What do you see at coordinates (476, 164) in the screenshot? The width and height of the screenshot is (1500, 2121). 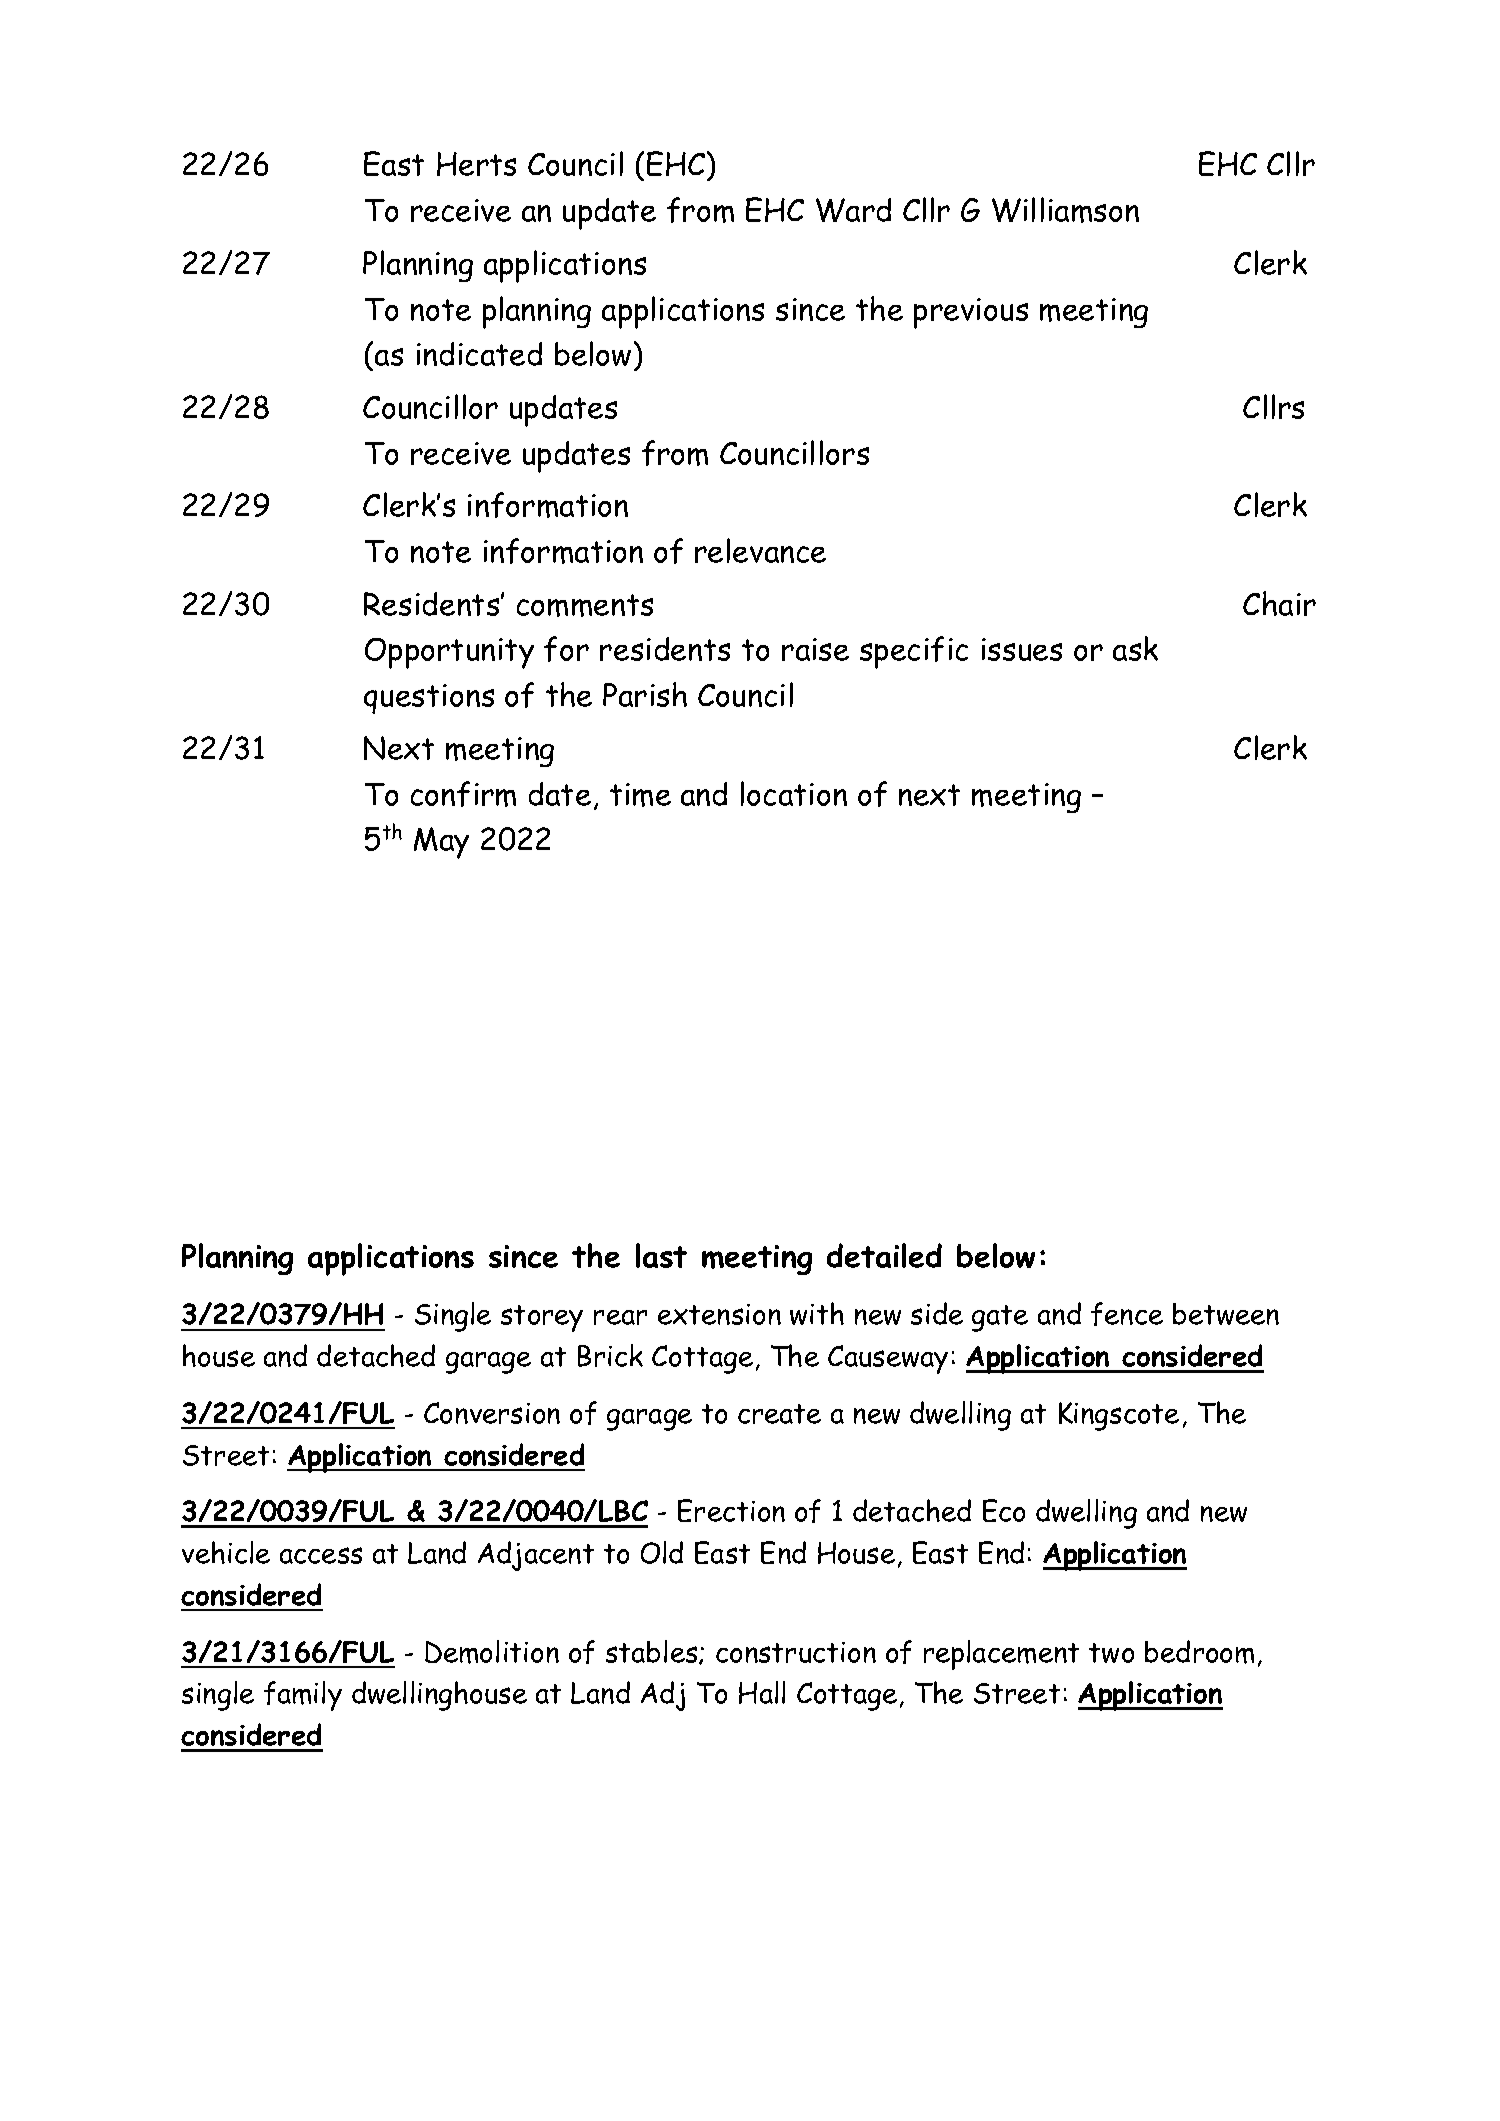 I see `Herts` at bounding box center [476, 164].
